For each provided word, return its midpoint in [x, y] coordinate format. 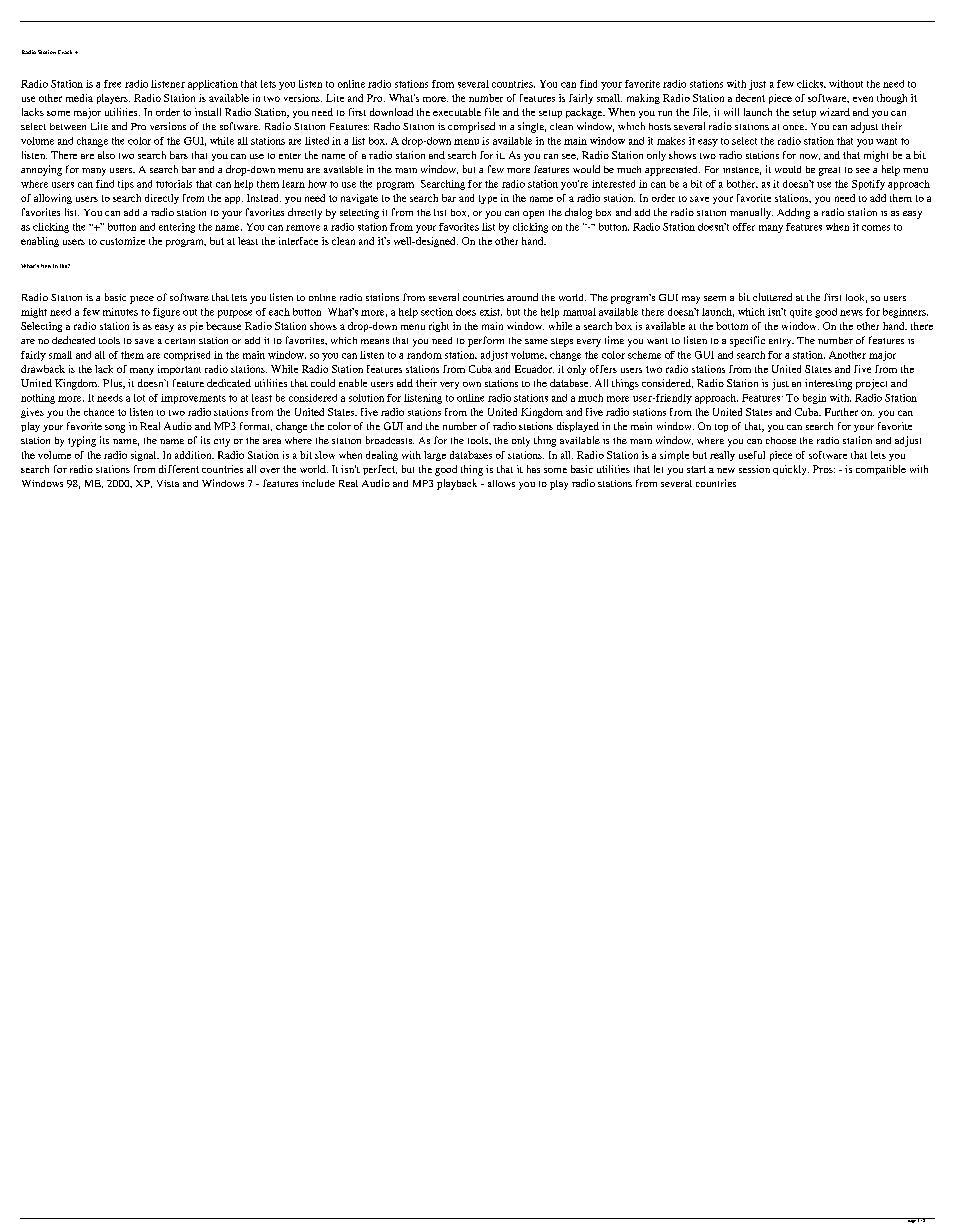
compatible [881, 470]
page [911, 1220]
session [754, 469]
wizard [835, 112]
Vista [168, 483]
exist [491, 312]
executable [457, 112]
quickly [791, 470]
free [112, 84]
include [318, 483]
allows [501, 483]
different [179, 469]
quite [801, 313]
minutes [120, 312]
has [533, 469]
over [270, 470]
